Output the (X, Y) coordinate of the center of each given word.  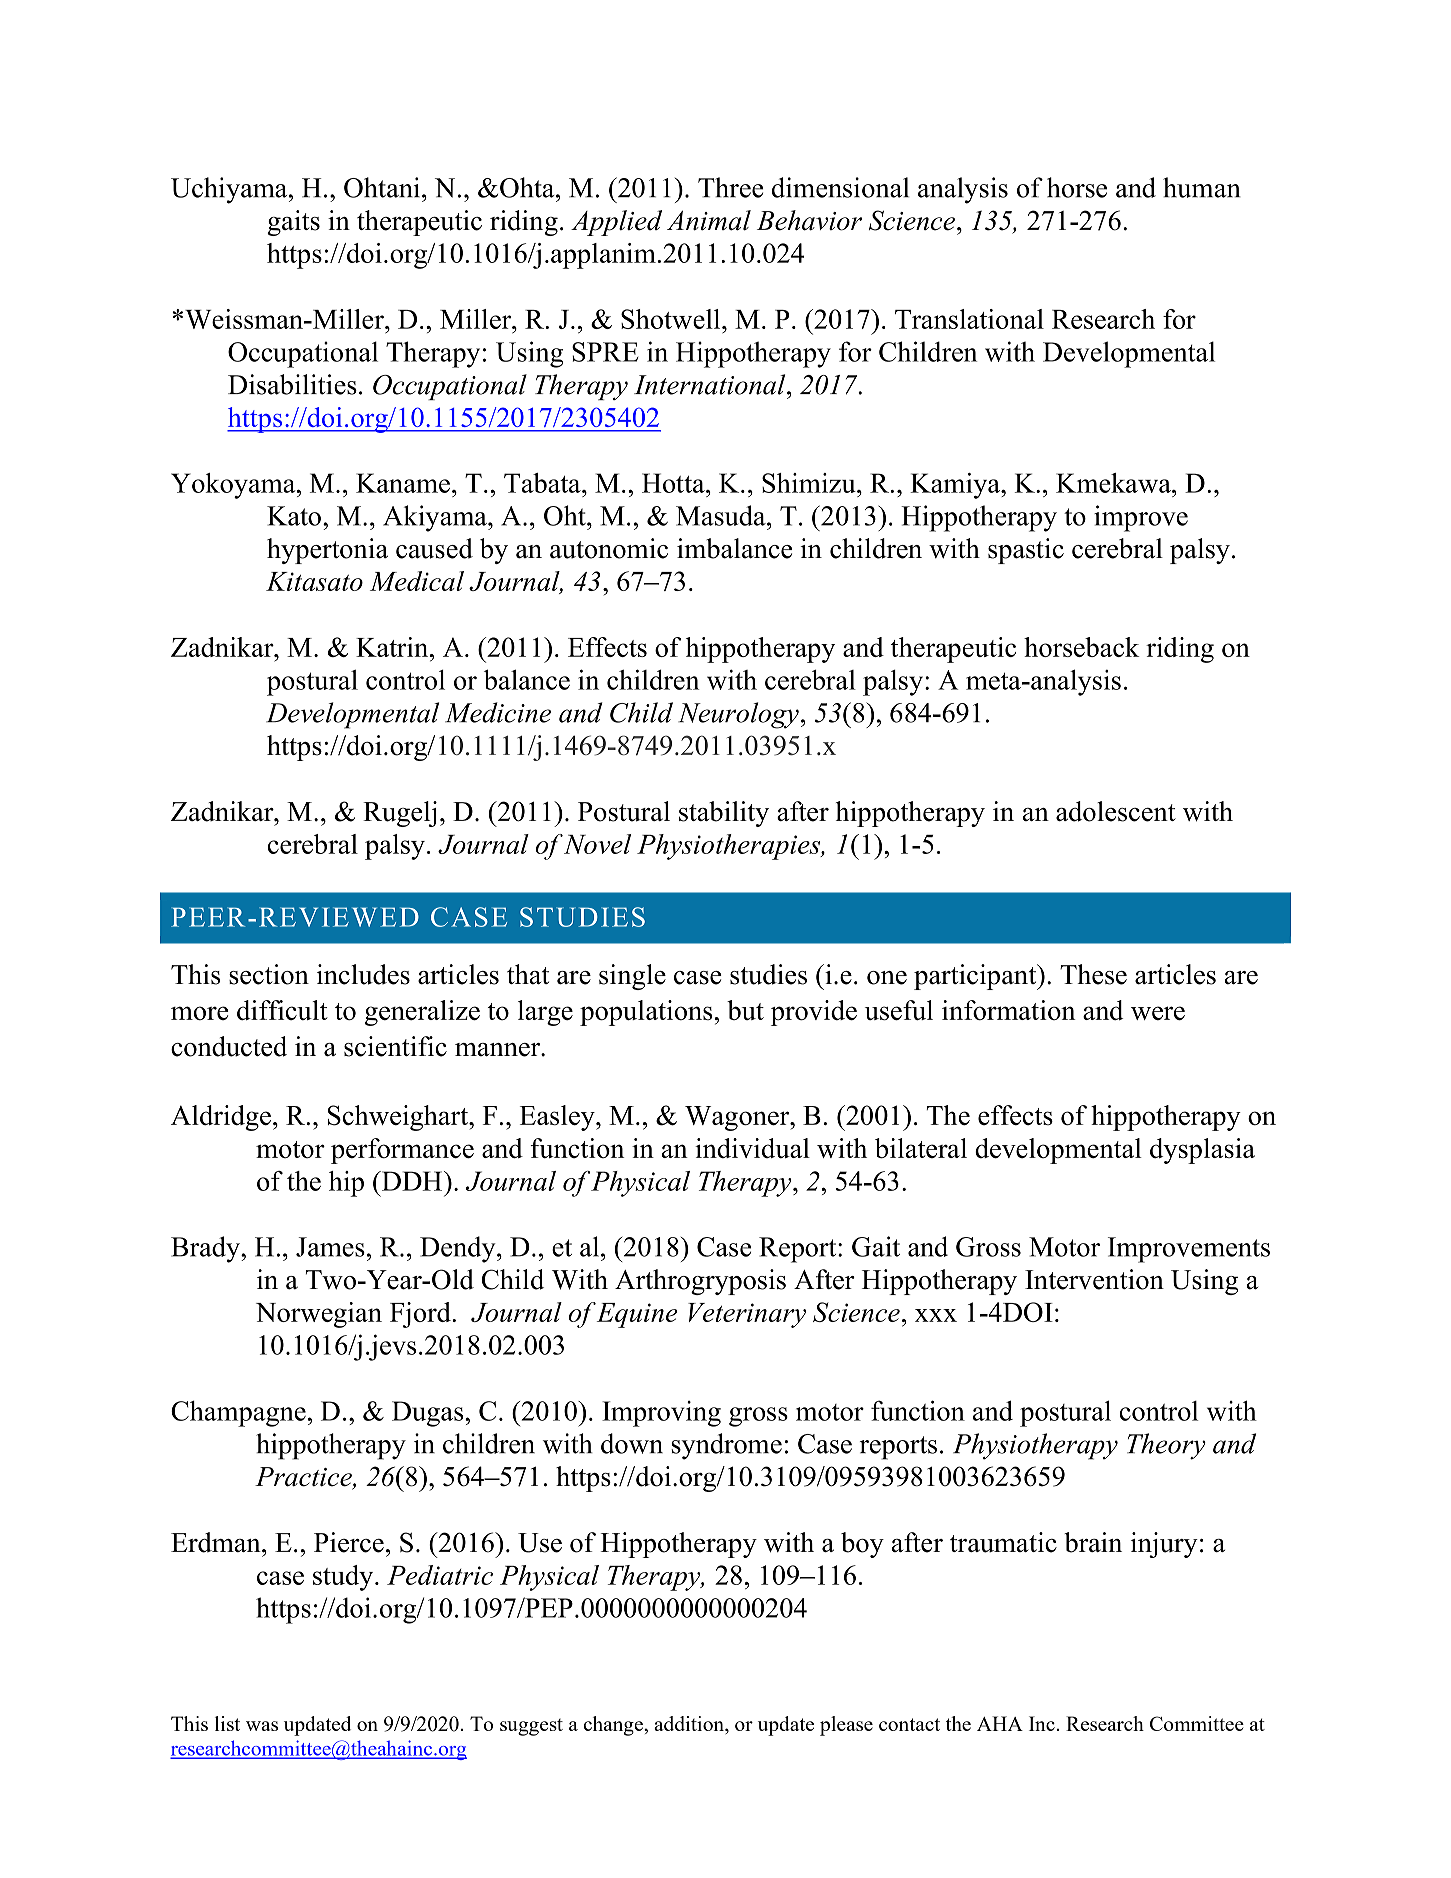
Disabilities (292, 384)
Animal (709, 220)
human (1202, 187)
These (1093, 974)
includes (363, 974)
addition (690, 1725)
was (262, 1726)
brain (1093, 1542)
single (632, 977)
